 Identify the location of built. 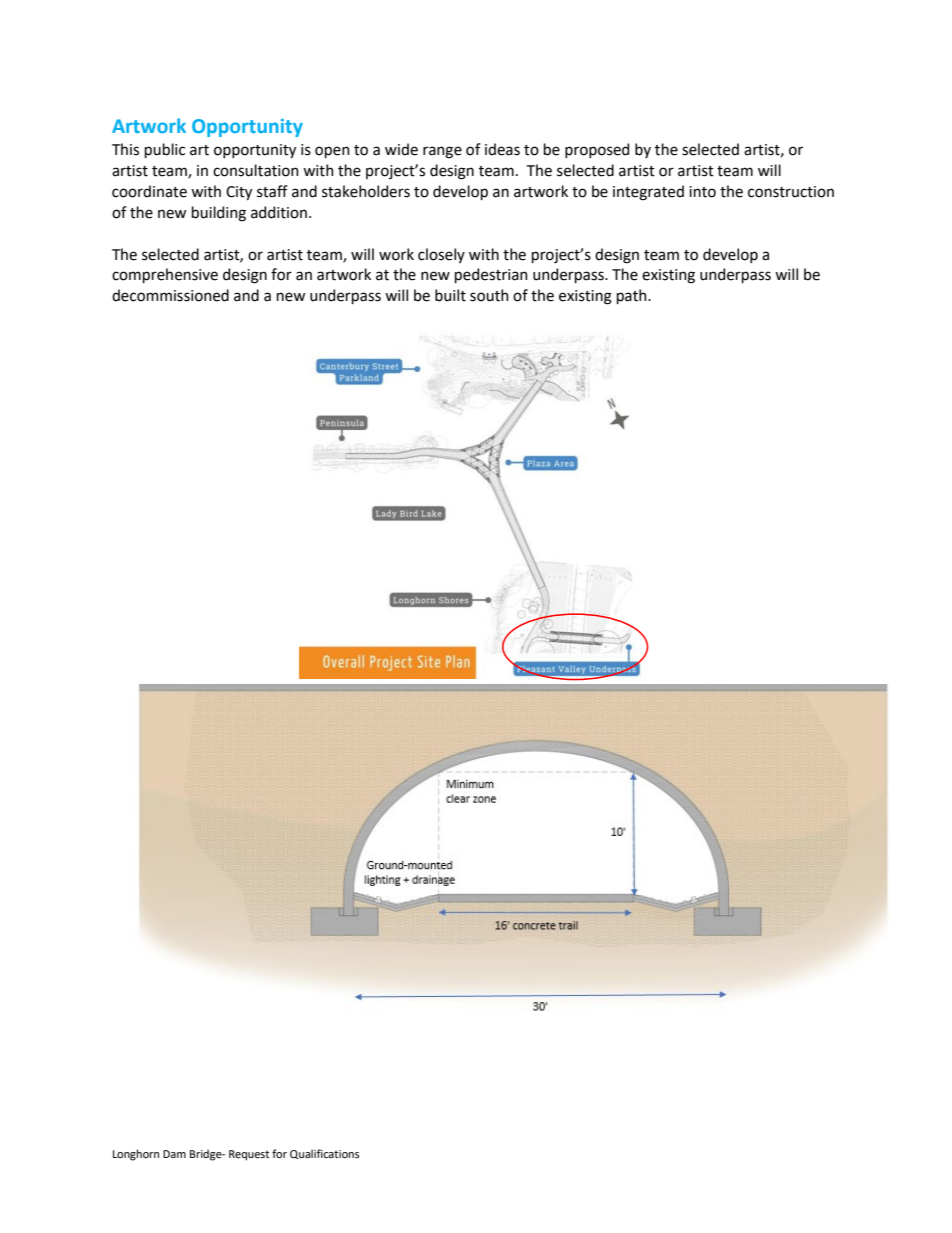
(450, 295).
